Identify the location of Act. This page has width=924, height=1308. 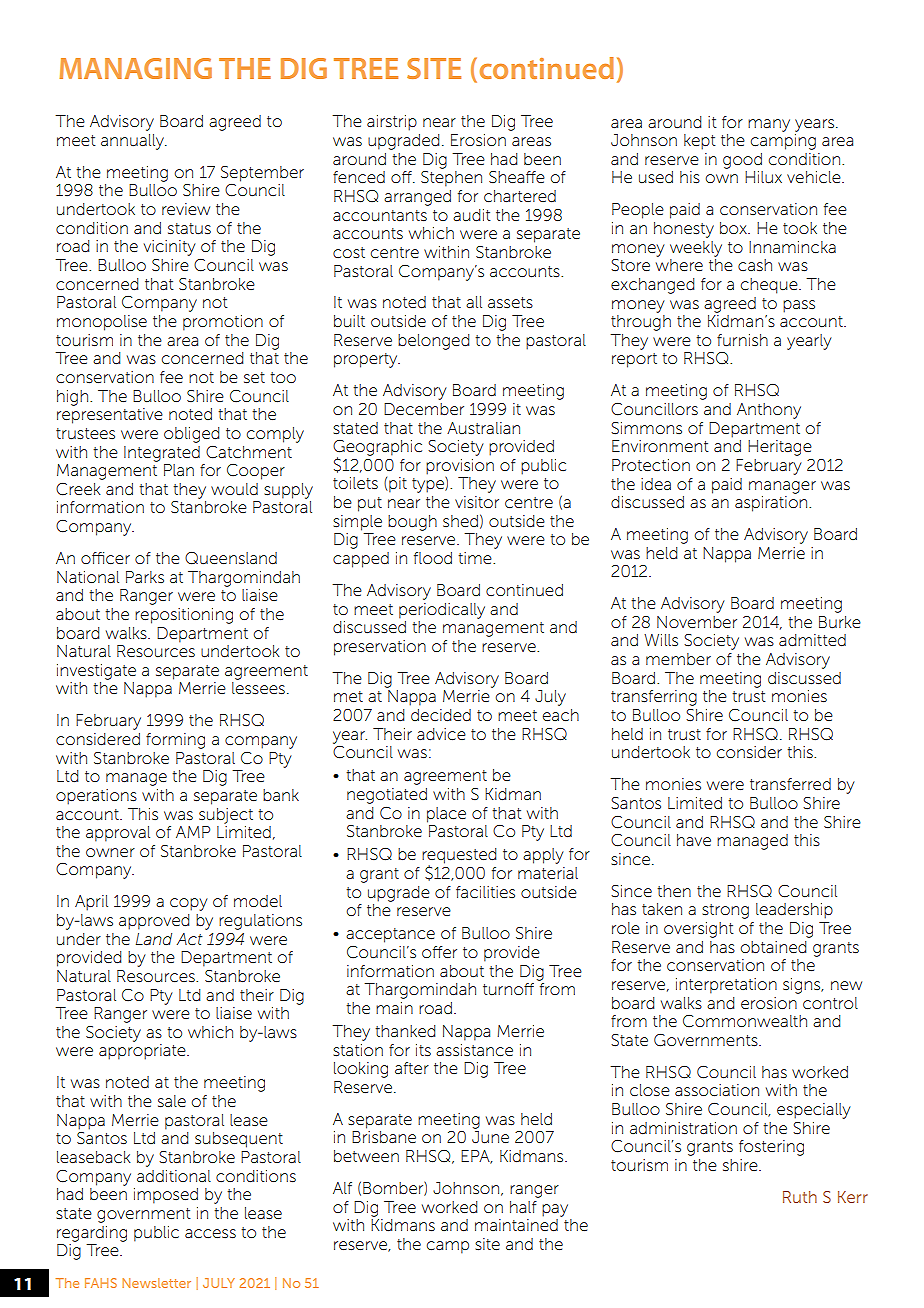
(190, 939).
